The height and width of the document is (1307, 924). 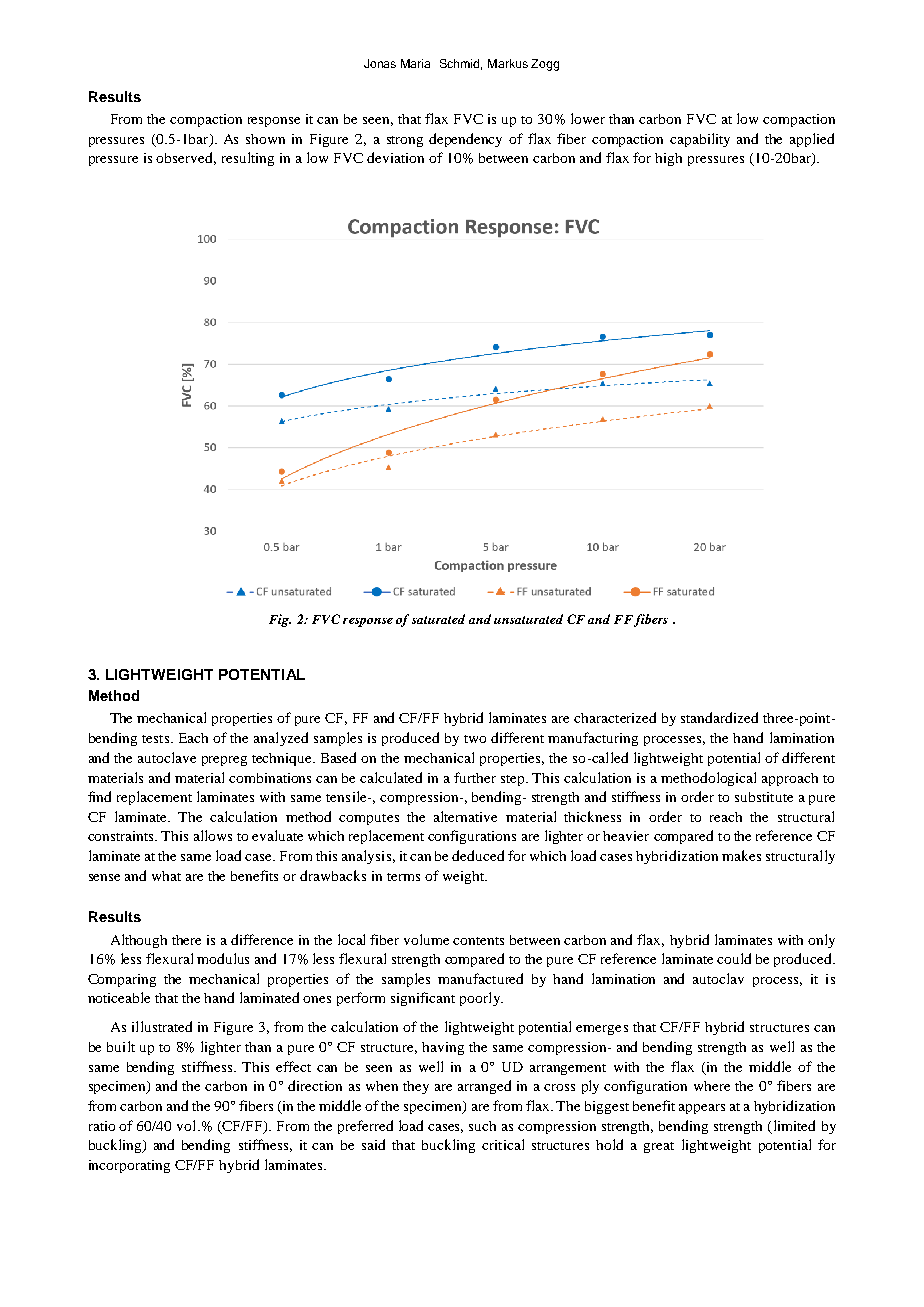 What do you see at coordinates (719, 717) in the document?
I see `standardized` at bounding box center [719, 717].
